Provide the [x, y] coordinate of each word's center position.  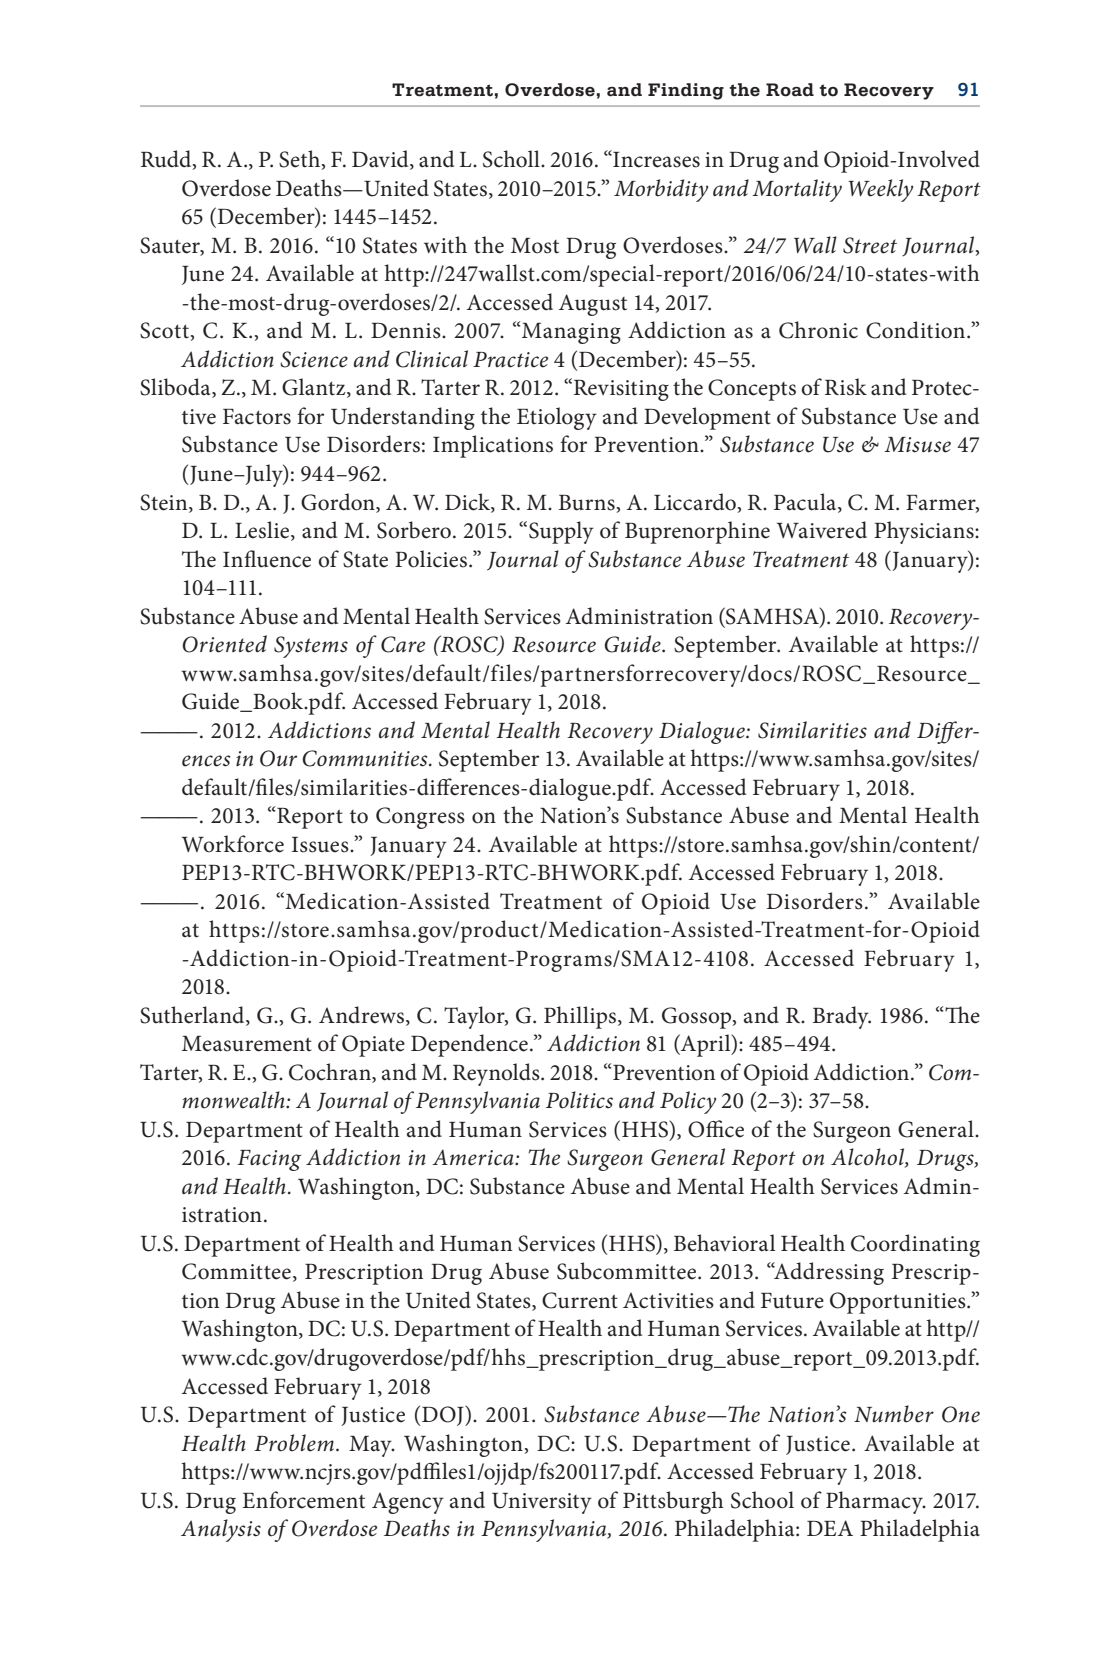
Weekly [880, 190]
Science [314, 359]
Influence [267, 559]
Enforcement [303, 1500]
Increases [655, 159]
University [542, 1503]
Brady [842, 1017]
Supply [561, 532]
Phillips [580, 1017]
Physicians [925, 532]
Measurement [247, 1044]
